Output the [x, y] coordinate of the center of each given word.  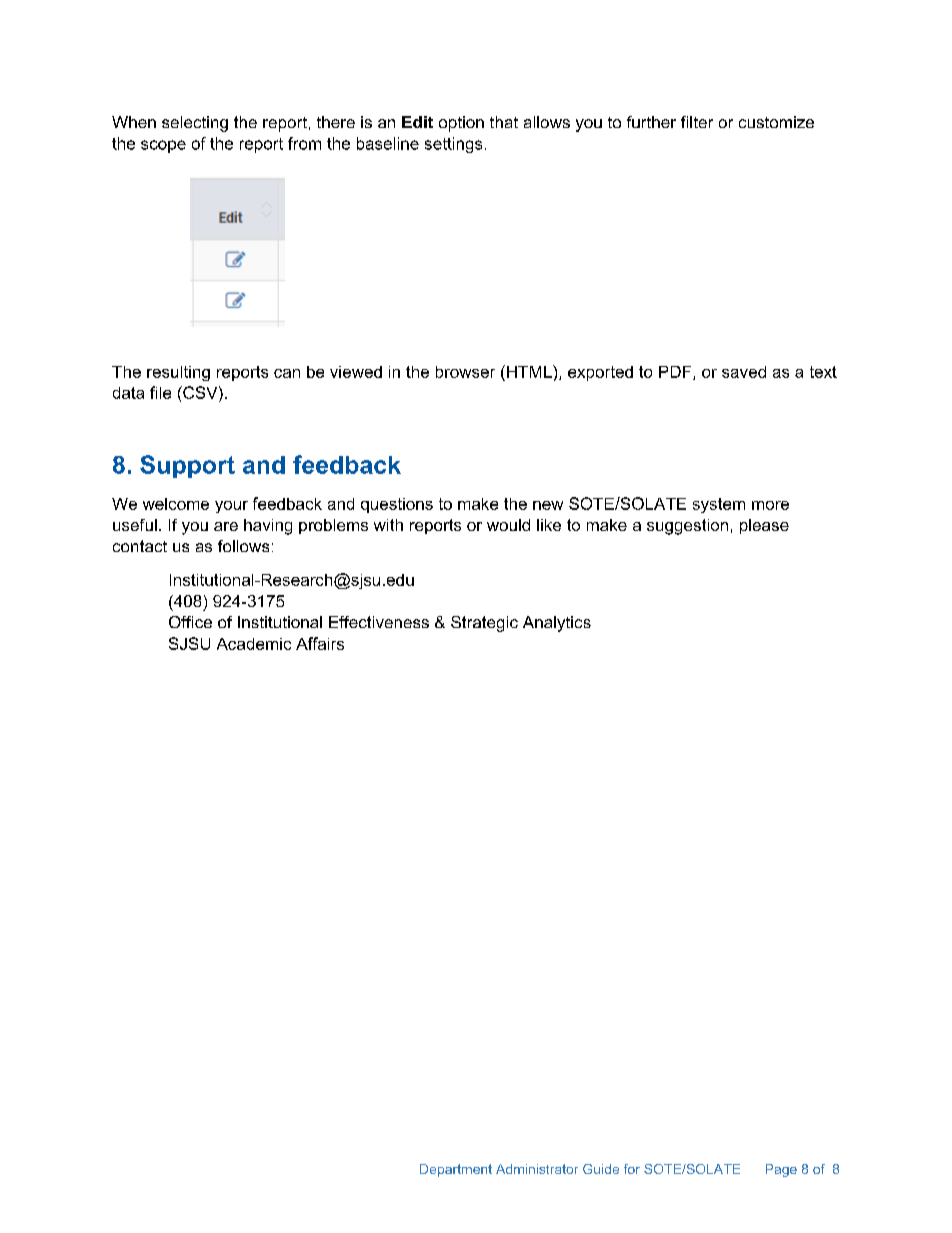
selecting [195, 124]
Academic [254, 644]
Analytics [557, 624]
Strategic [484, 624]
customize [776, 122]
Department [456, 1170]
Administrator [537, 1169]
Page [781, 1170]
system [719, 505]
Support [187, 466]
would [508, 525]
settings [453, 145]
